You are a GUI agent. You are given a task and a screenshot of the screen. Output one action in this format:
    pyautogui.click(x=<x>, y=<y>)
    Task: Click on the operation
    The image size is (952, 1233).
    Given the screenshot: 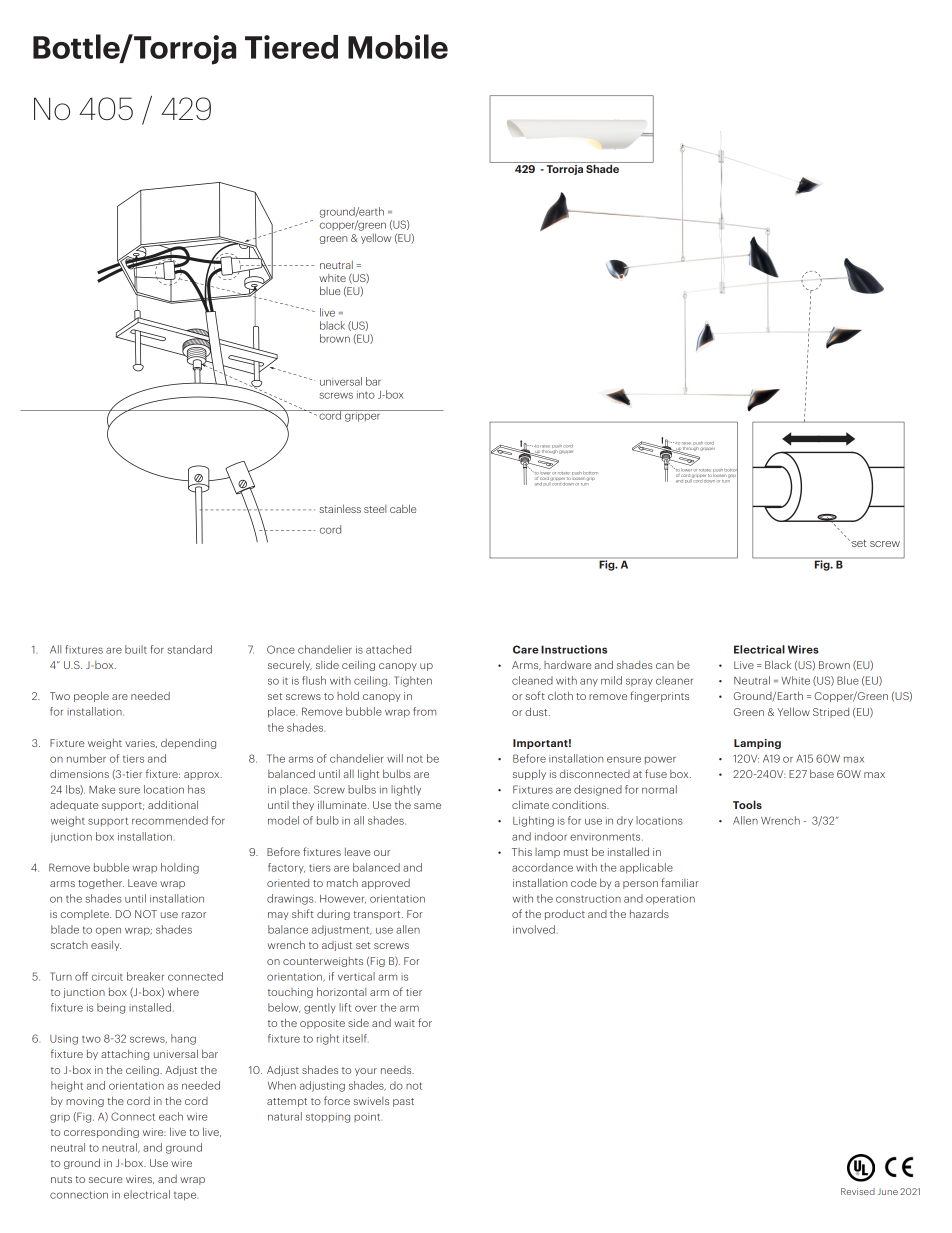 What is the action you would take?
    pyautogui.click(x=670, y=900)
